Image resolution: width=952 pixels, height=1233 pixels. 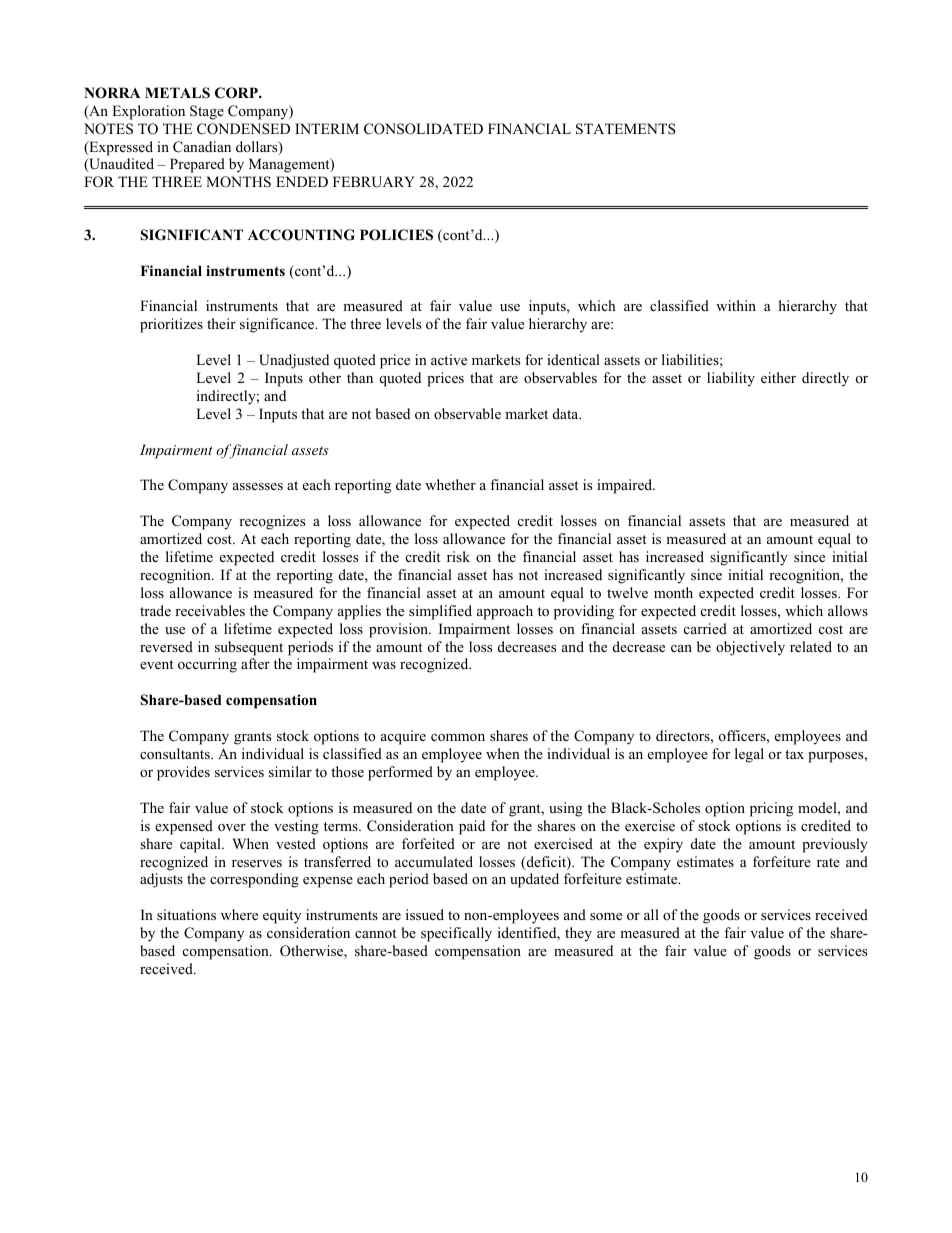 I want to click on objectively, so click(x=750, y=648).
